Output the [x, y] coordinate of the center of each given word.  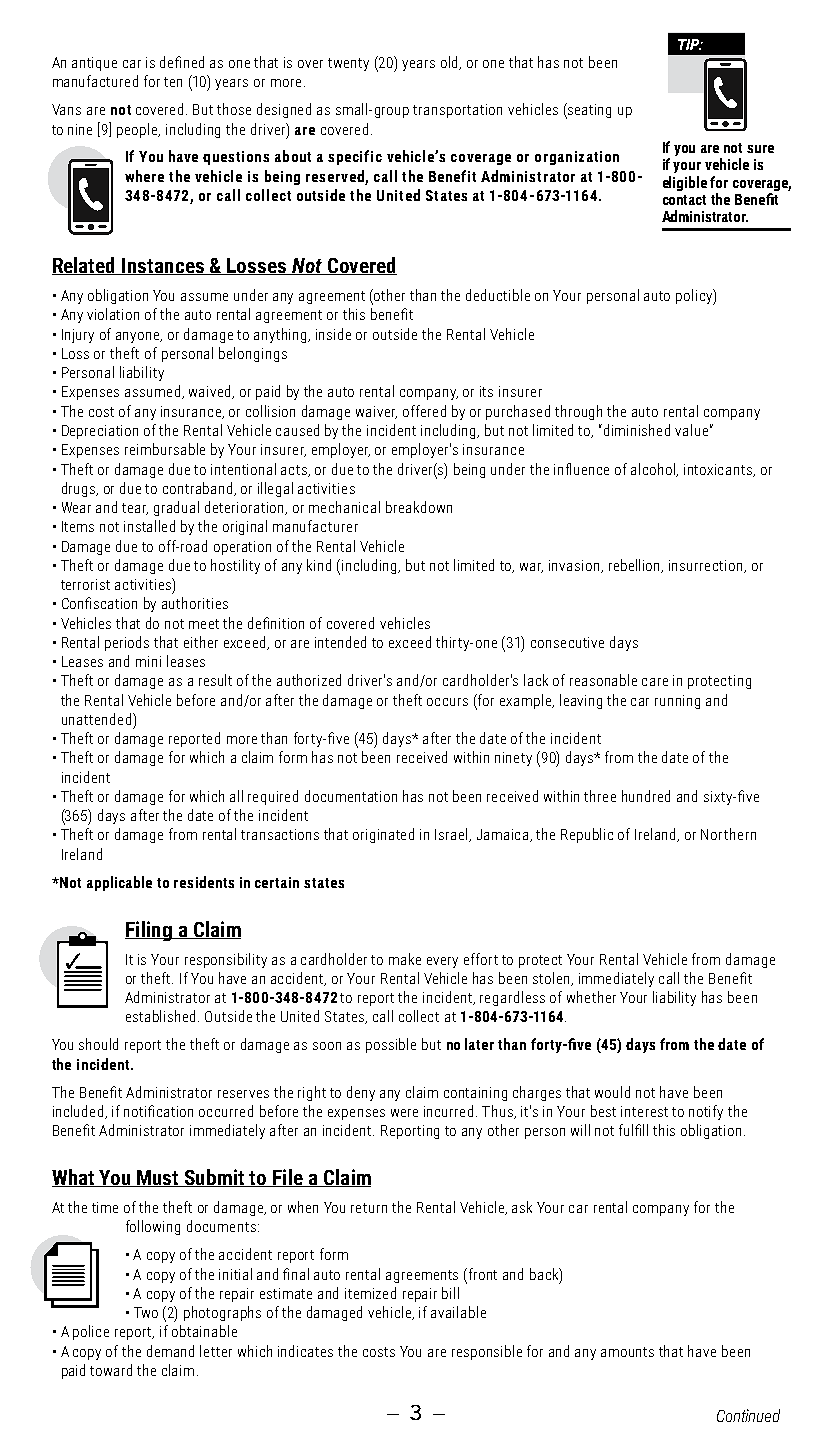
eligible [685, 183]
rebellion [636, 566]
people [138, 130]
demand [170, 1351]
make [405, 959]
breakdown [419, 507]
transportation [457, 111]
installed [149, 526]
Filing [149, 931]
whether [591, 997]
